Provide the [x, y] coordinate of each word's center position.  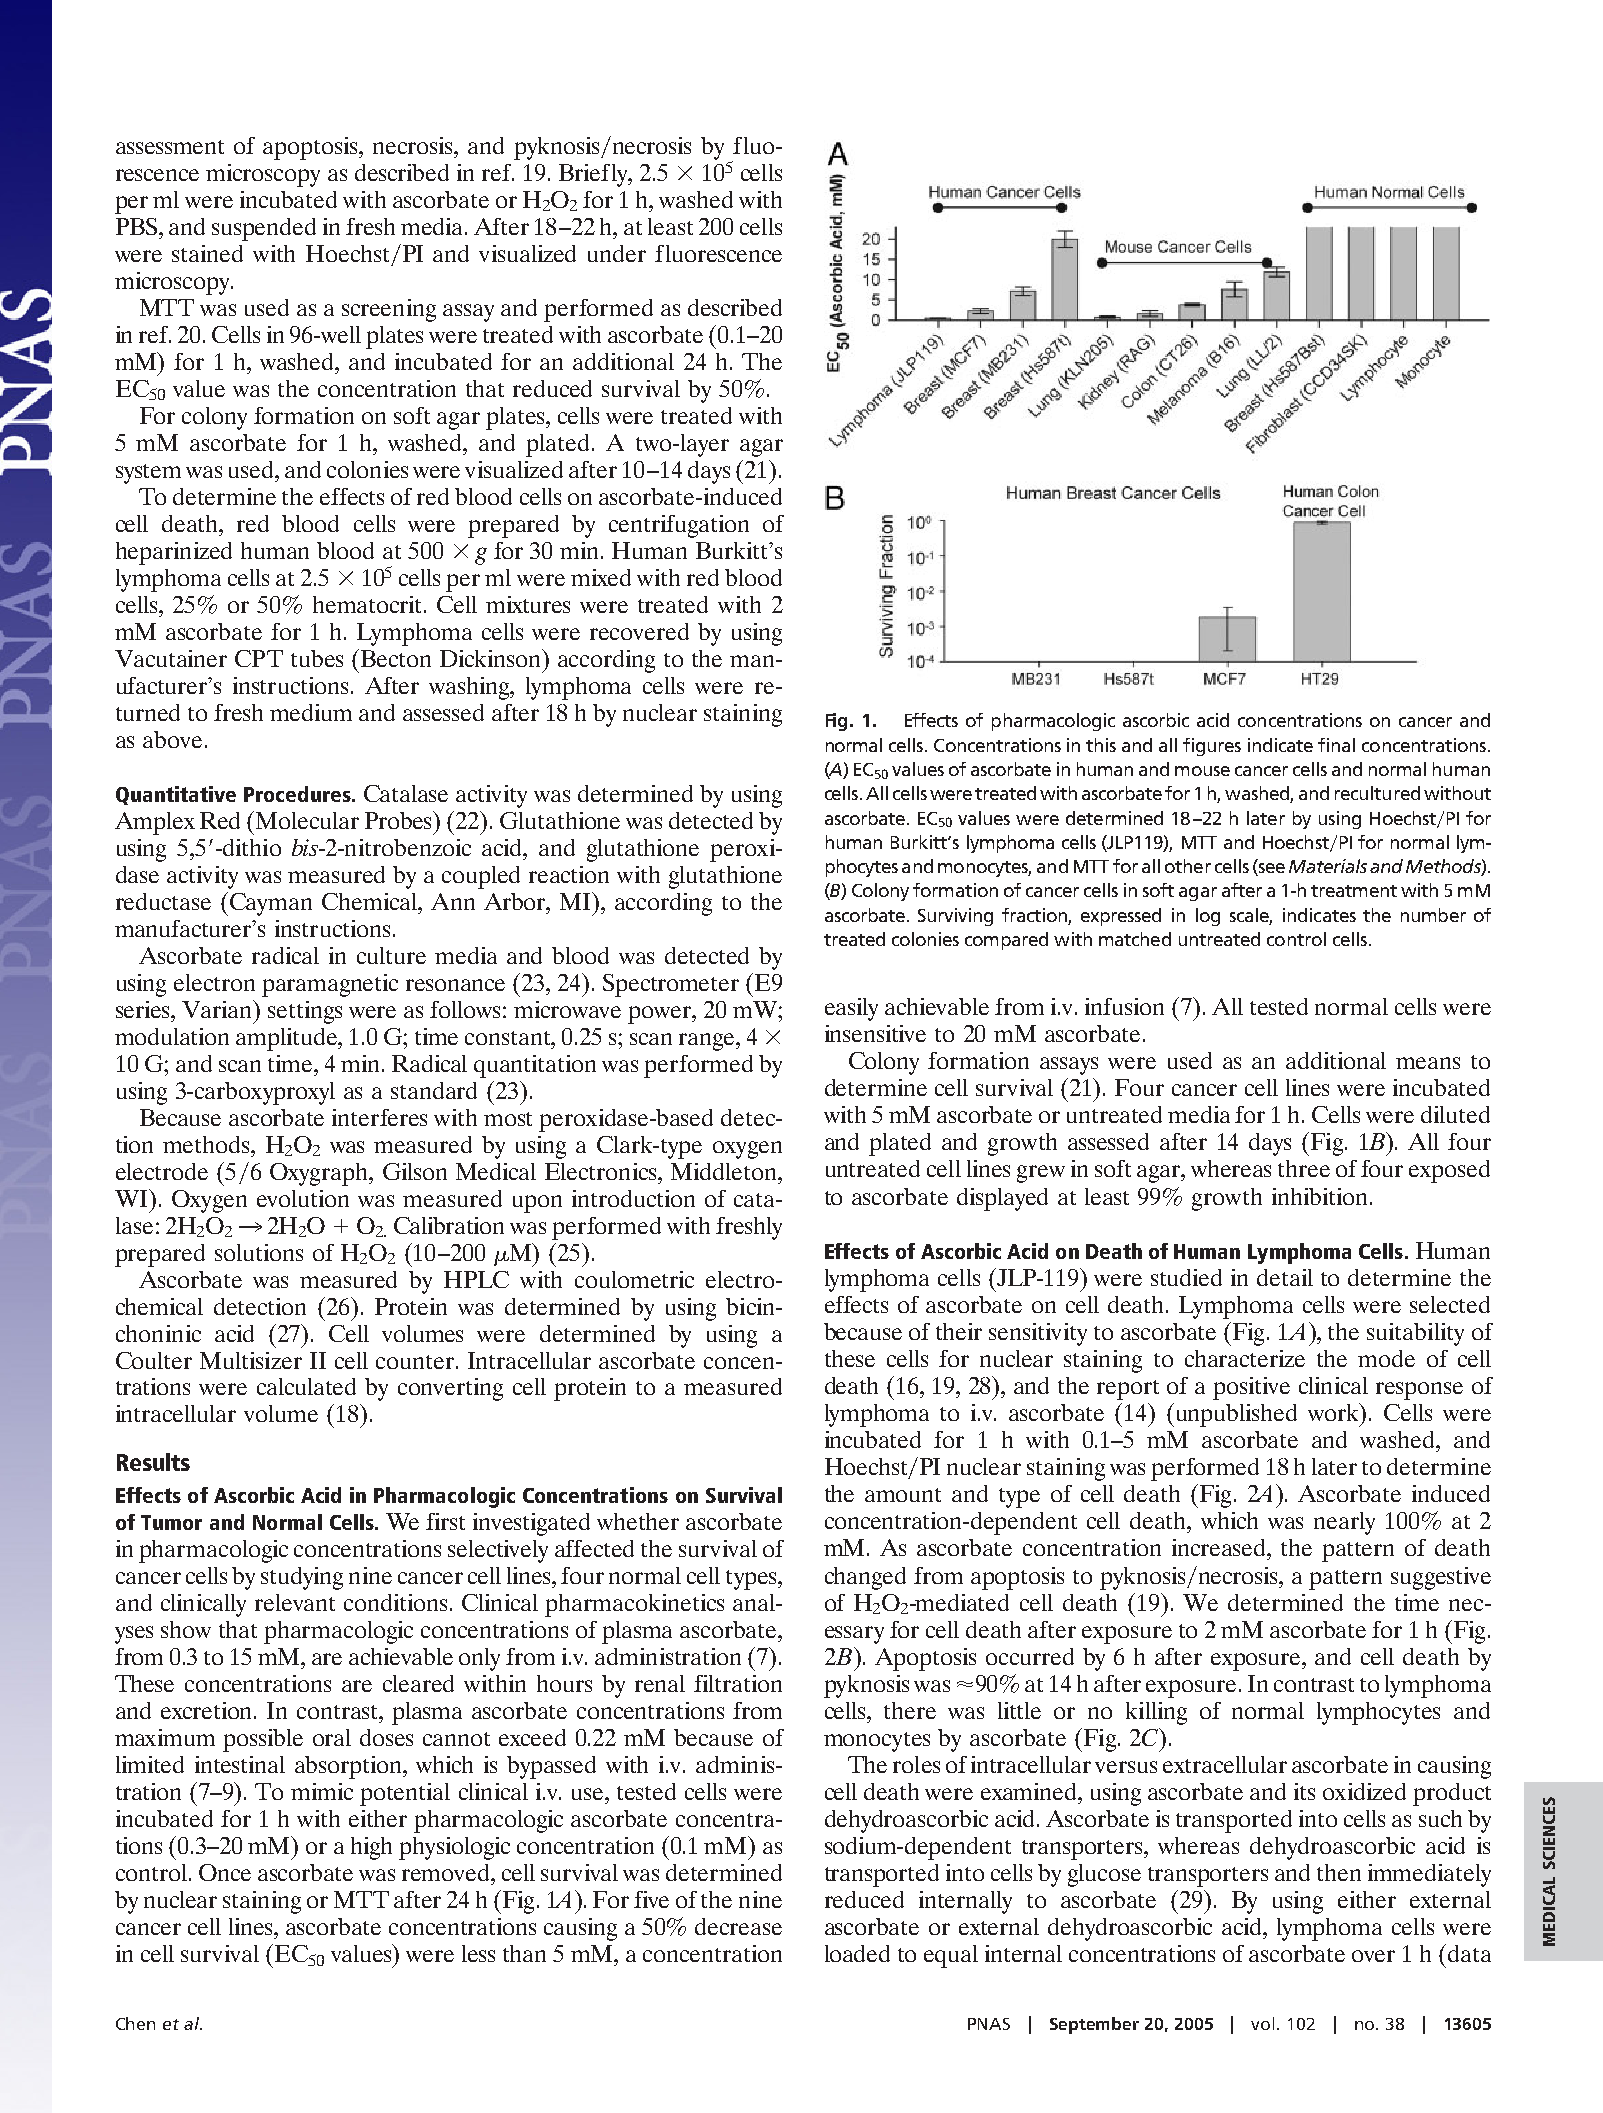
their [959, 1331]
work [1335, 1412]
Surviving [955, 917]
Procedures [298, 794]
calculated [306, 1386]
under [617, 253]
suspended [264, 229]
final [1336, 745]
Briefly [594, 175]
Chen [135, 2023]
